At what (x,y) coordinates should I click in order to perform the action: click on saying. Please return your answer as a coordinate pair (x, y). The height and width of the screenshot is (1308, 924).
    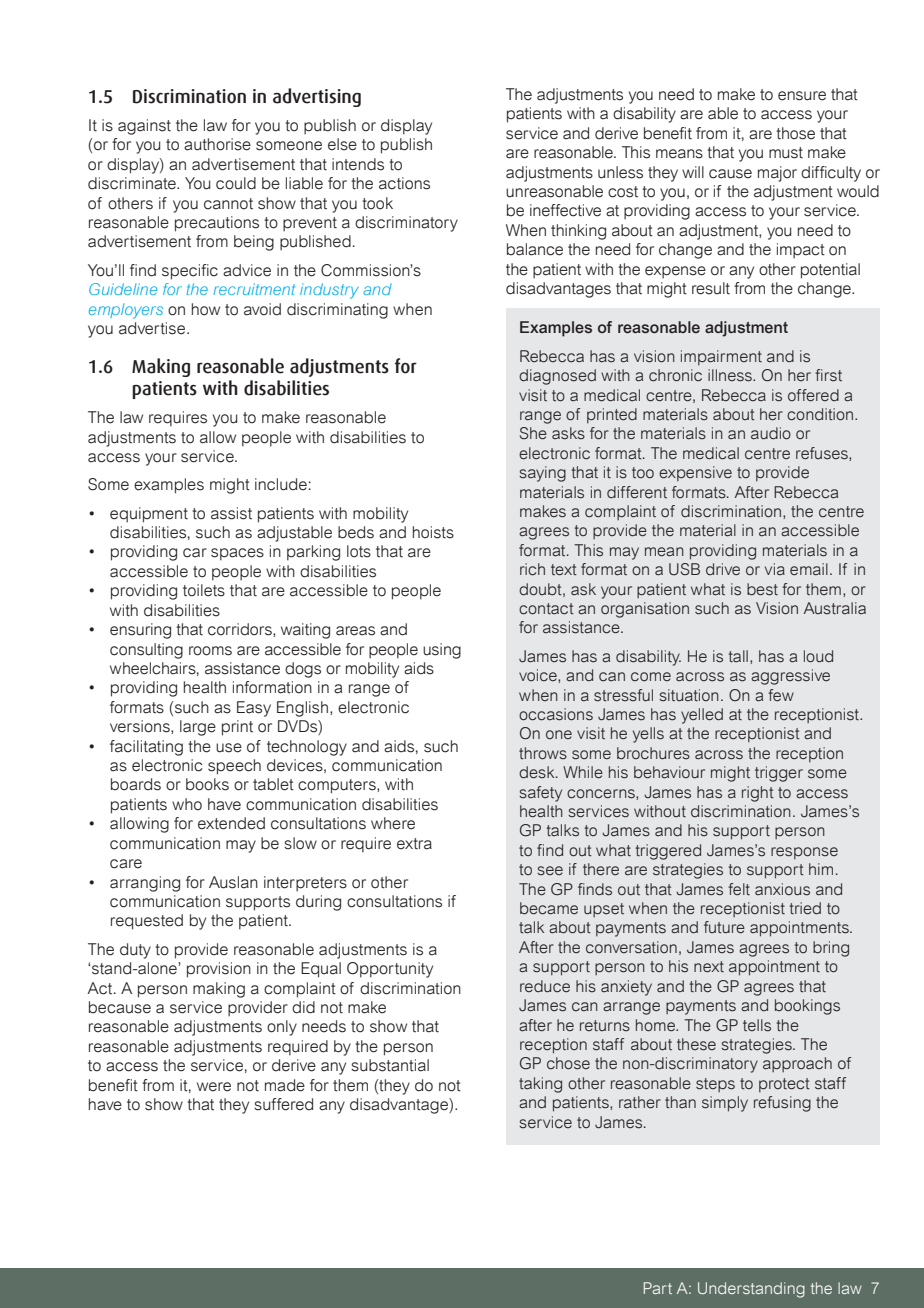
    Looking at the image, I should click on (542, 474).
